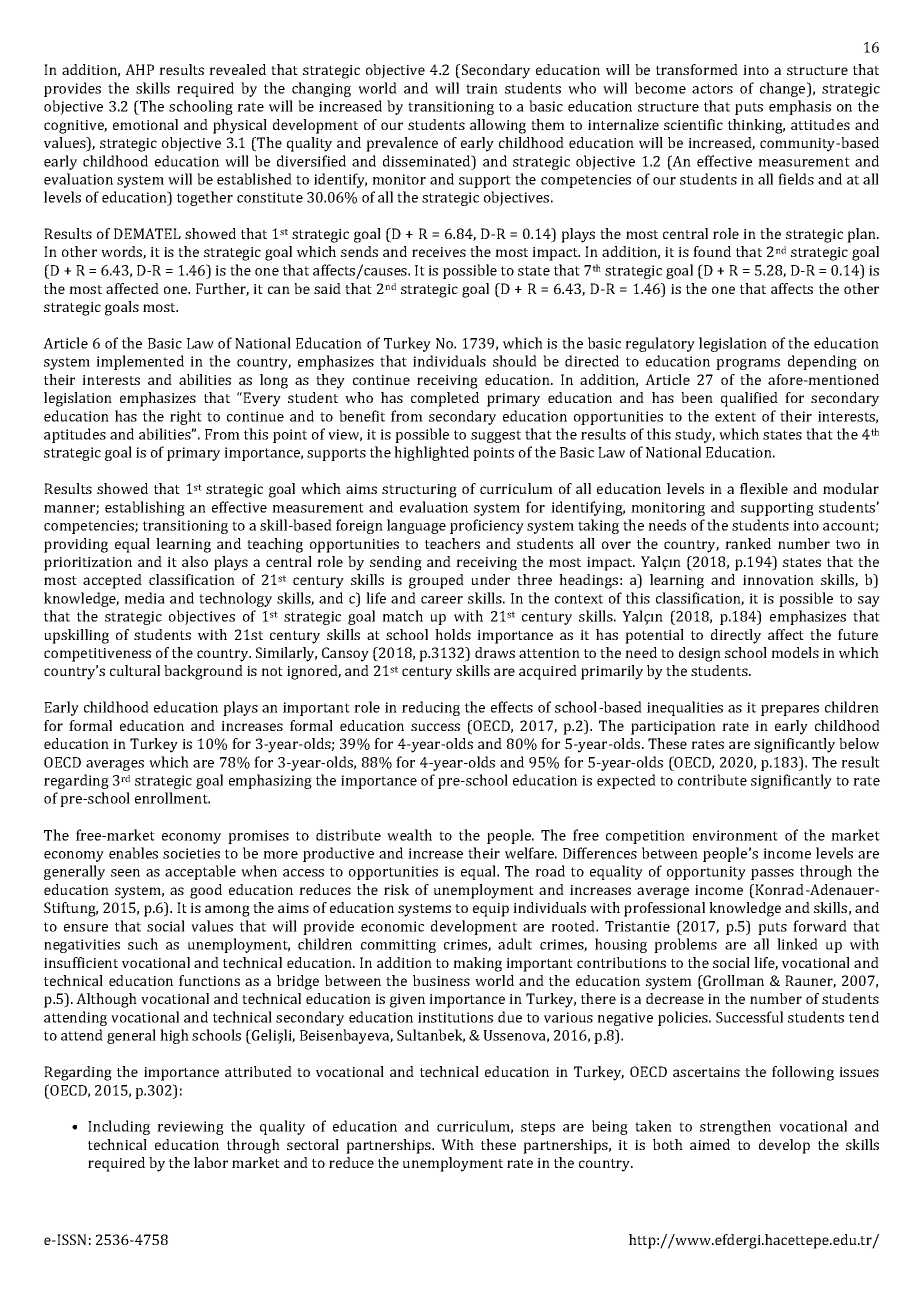  Describe the element at coordinates (735, 1127) in the screenshot. I see `strengthen` at that location.
